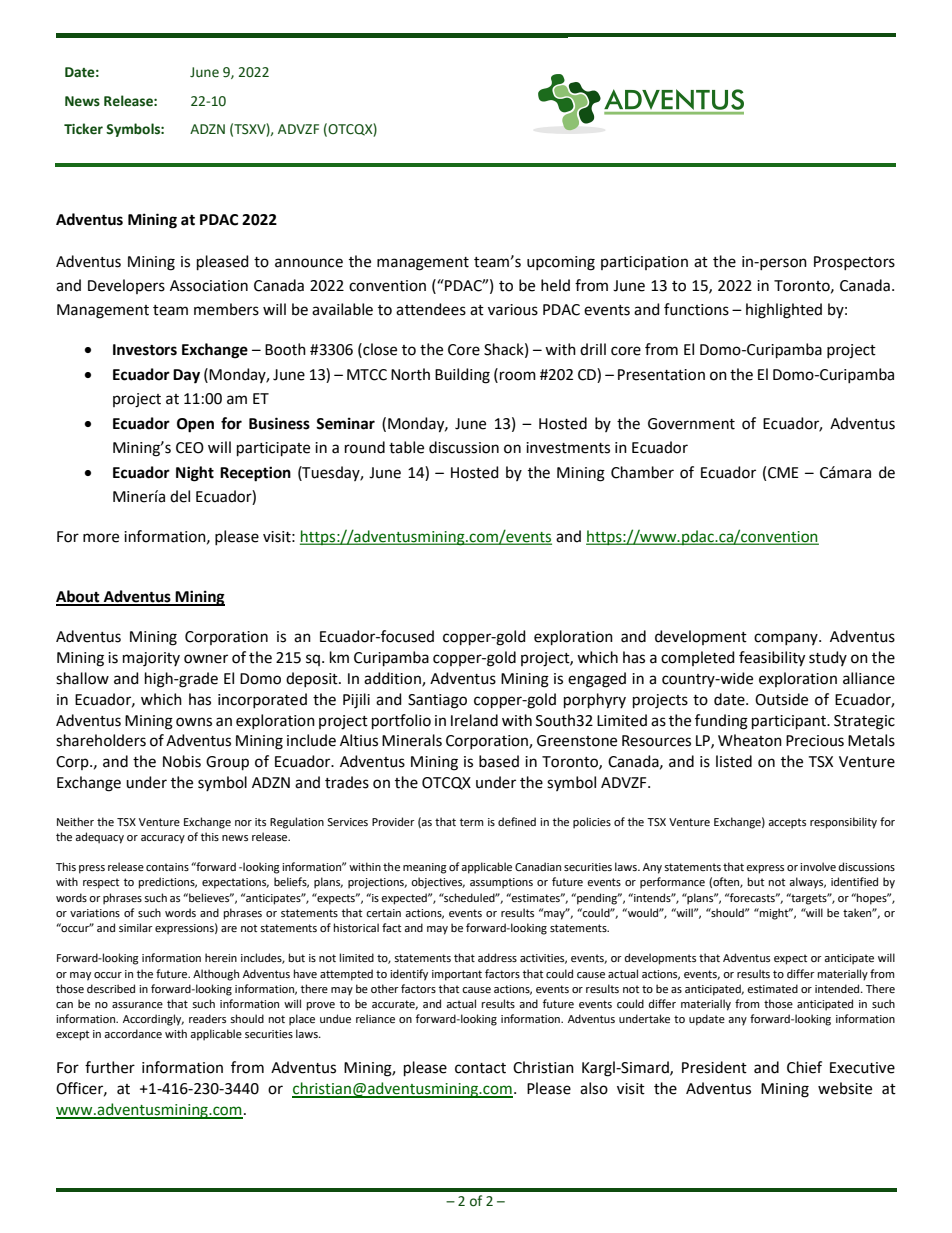 The width and height of the document is (952, 1233). Describe the element at coordinates (133, 1033) in the document. I see `accordance` at that location.
